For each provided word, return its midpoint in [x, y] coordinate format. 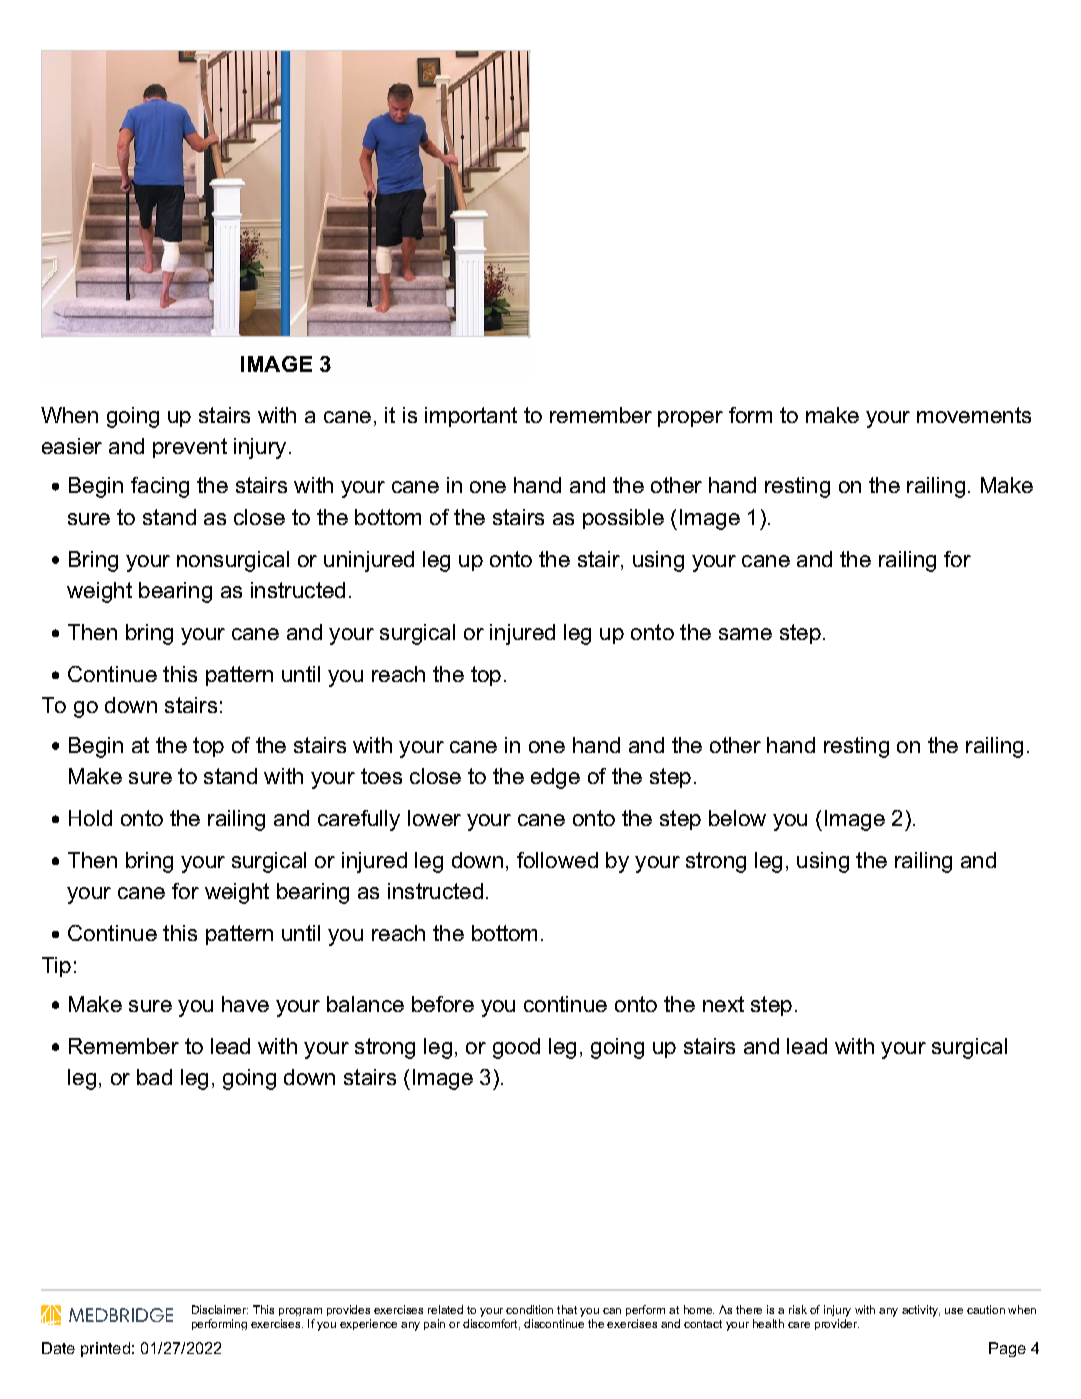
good [516, 1048]
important [471, 417]
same [745, 634]
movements [974, 415]
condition [529, 1309]
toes [381, 776]
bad [154, 1077]
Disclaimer [220, 1309]
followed [557, 860]
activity [921, 1311]
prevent [190, 448]
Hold [90, 818]
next [723, 1004]
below [737, 818]
